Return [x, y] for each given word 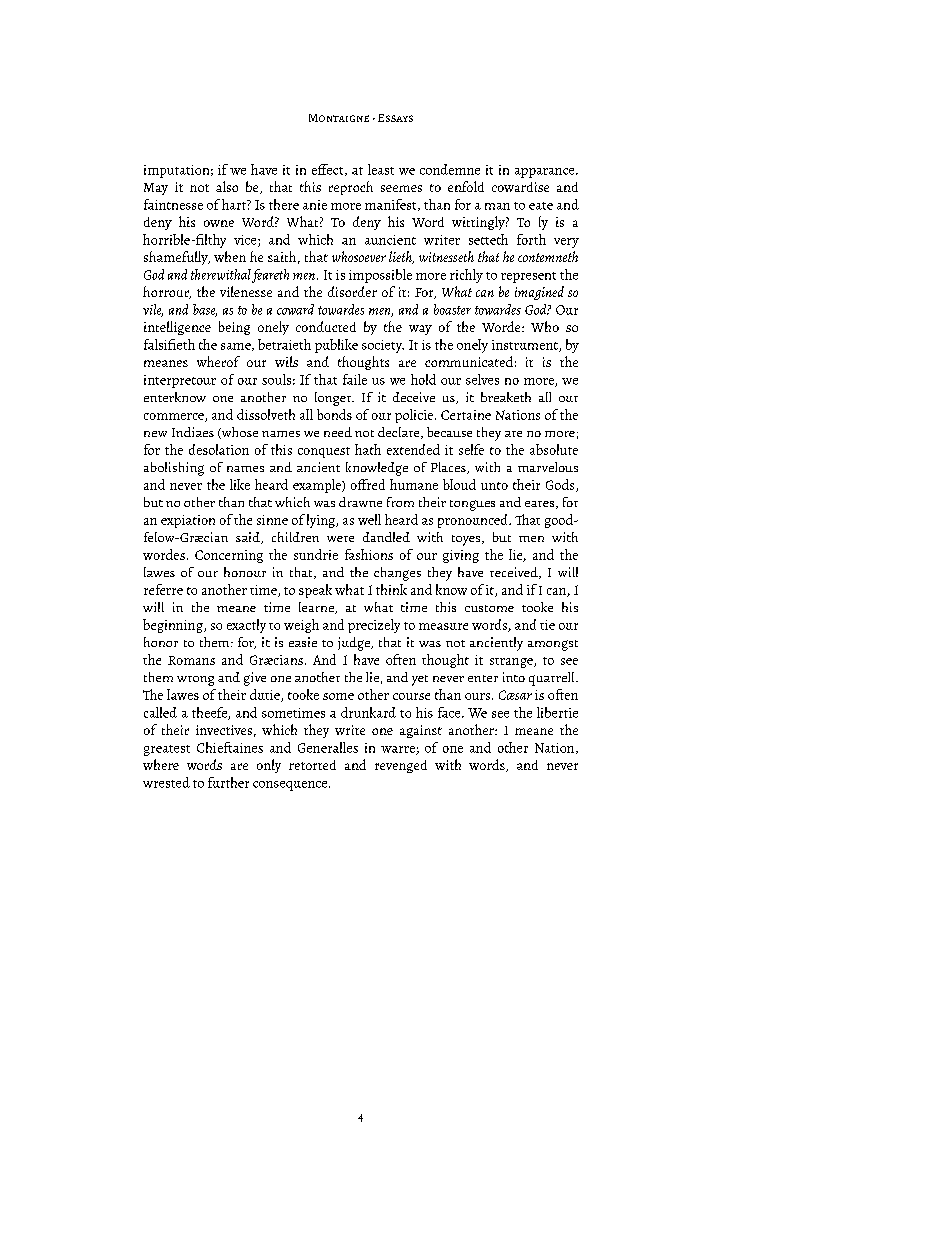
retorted [312, 765]
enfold [466, 186]
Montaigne [339, 118]
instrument [526, 346]
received [515, 573]
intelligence [177, 328]
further [228, 782]
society [383, 346]
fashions [369, 554]
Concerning [229, 556]
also [227, 186]
